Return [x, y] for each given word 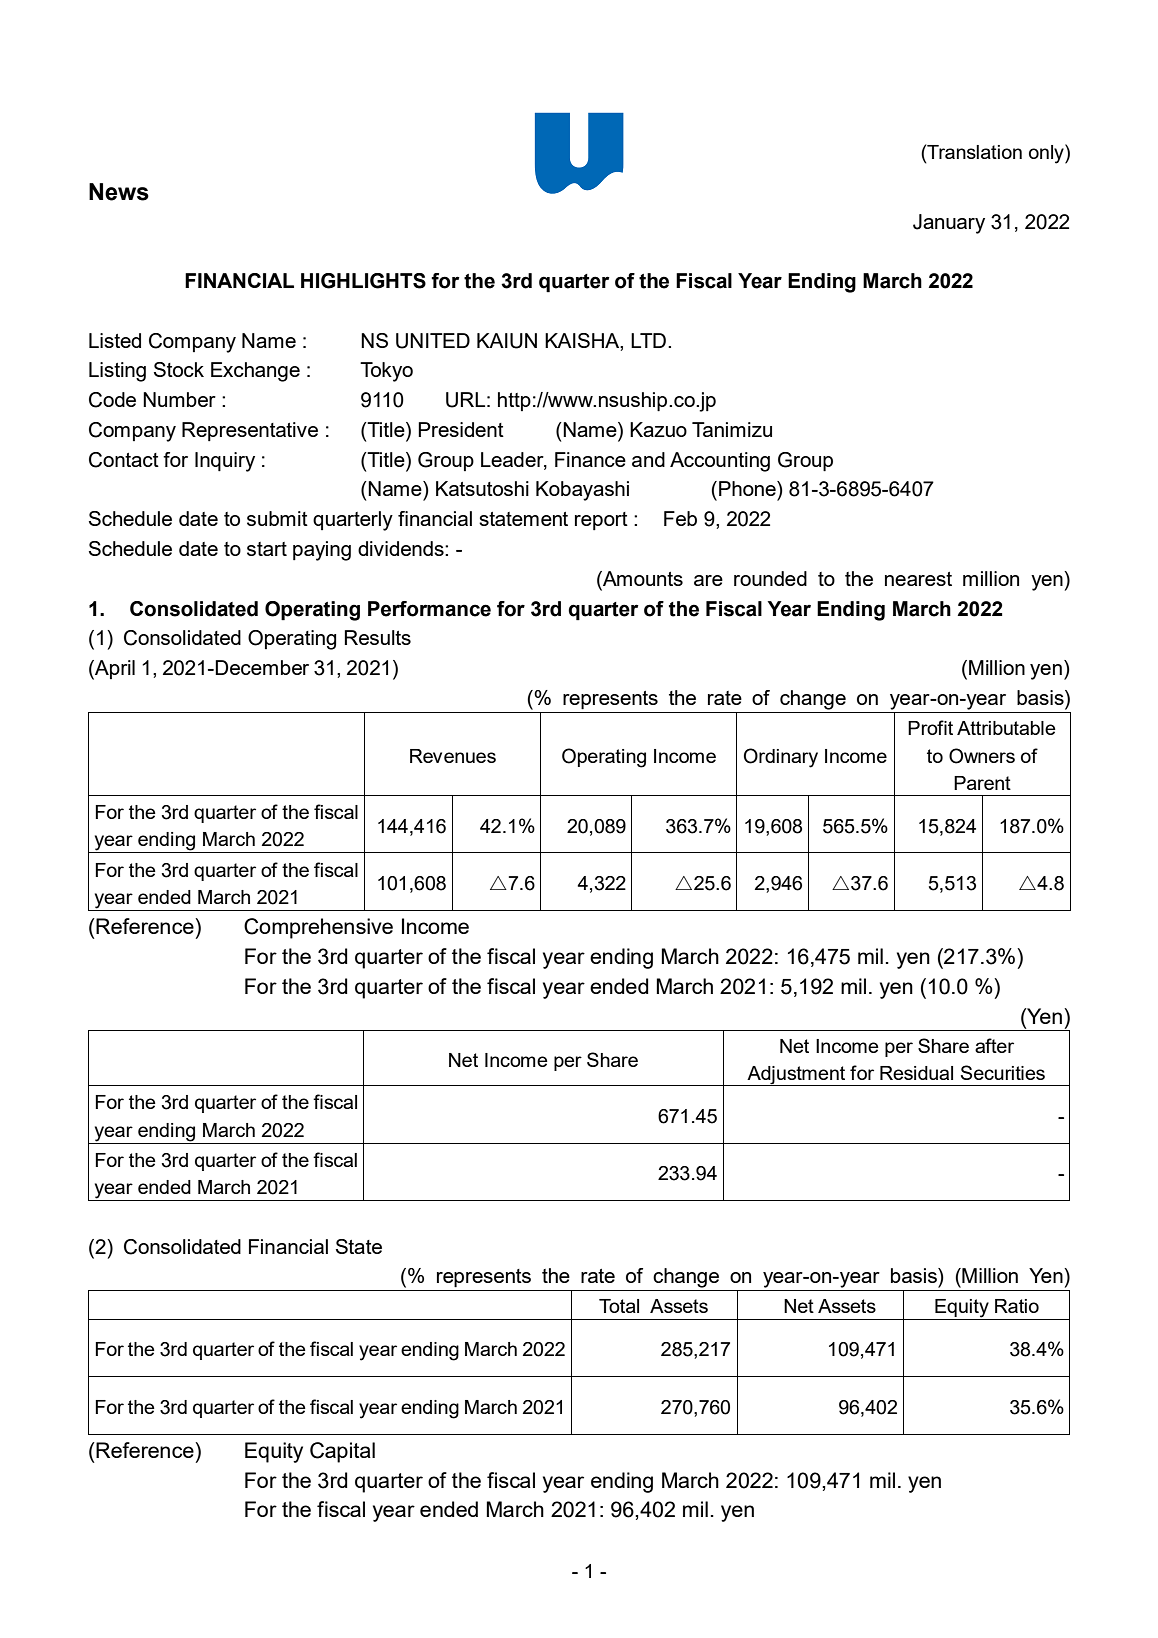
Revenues [453, 756]
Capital [342, 1452]
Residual [916, 1073]
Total [619, 1306]
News [119, 192]
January [949, 224]
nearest [918, 579]
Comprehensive [318, 928]
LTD [650, 340]
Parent [982, 783]
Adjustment [796, 1076]
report [601, 521]
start [267, 549]
